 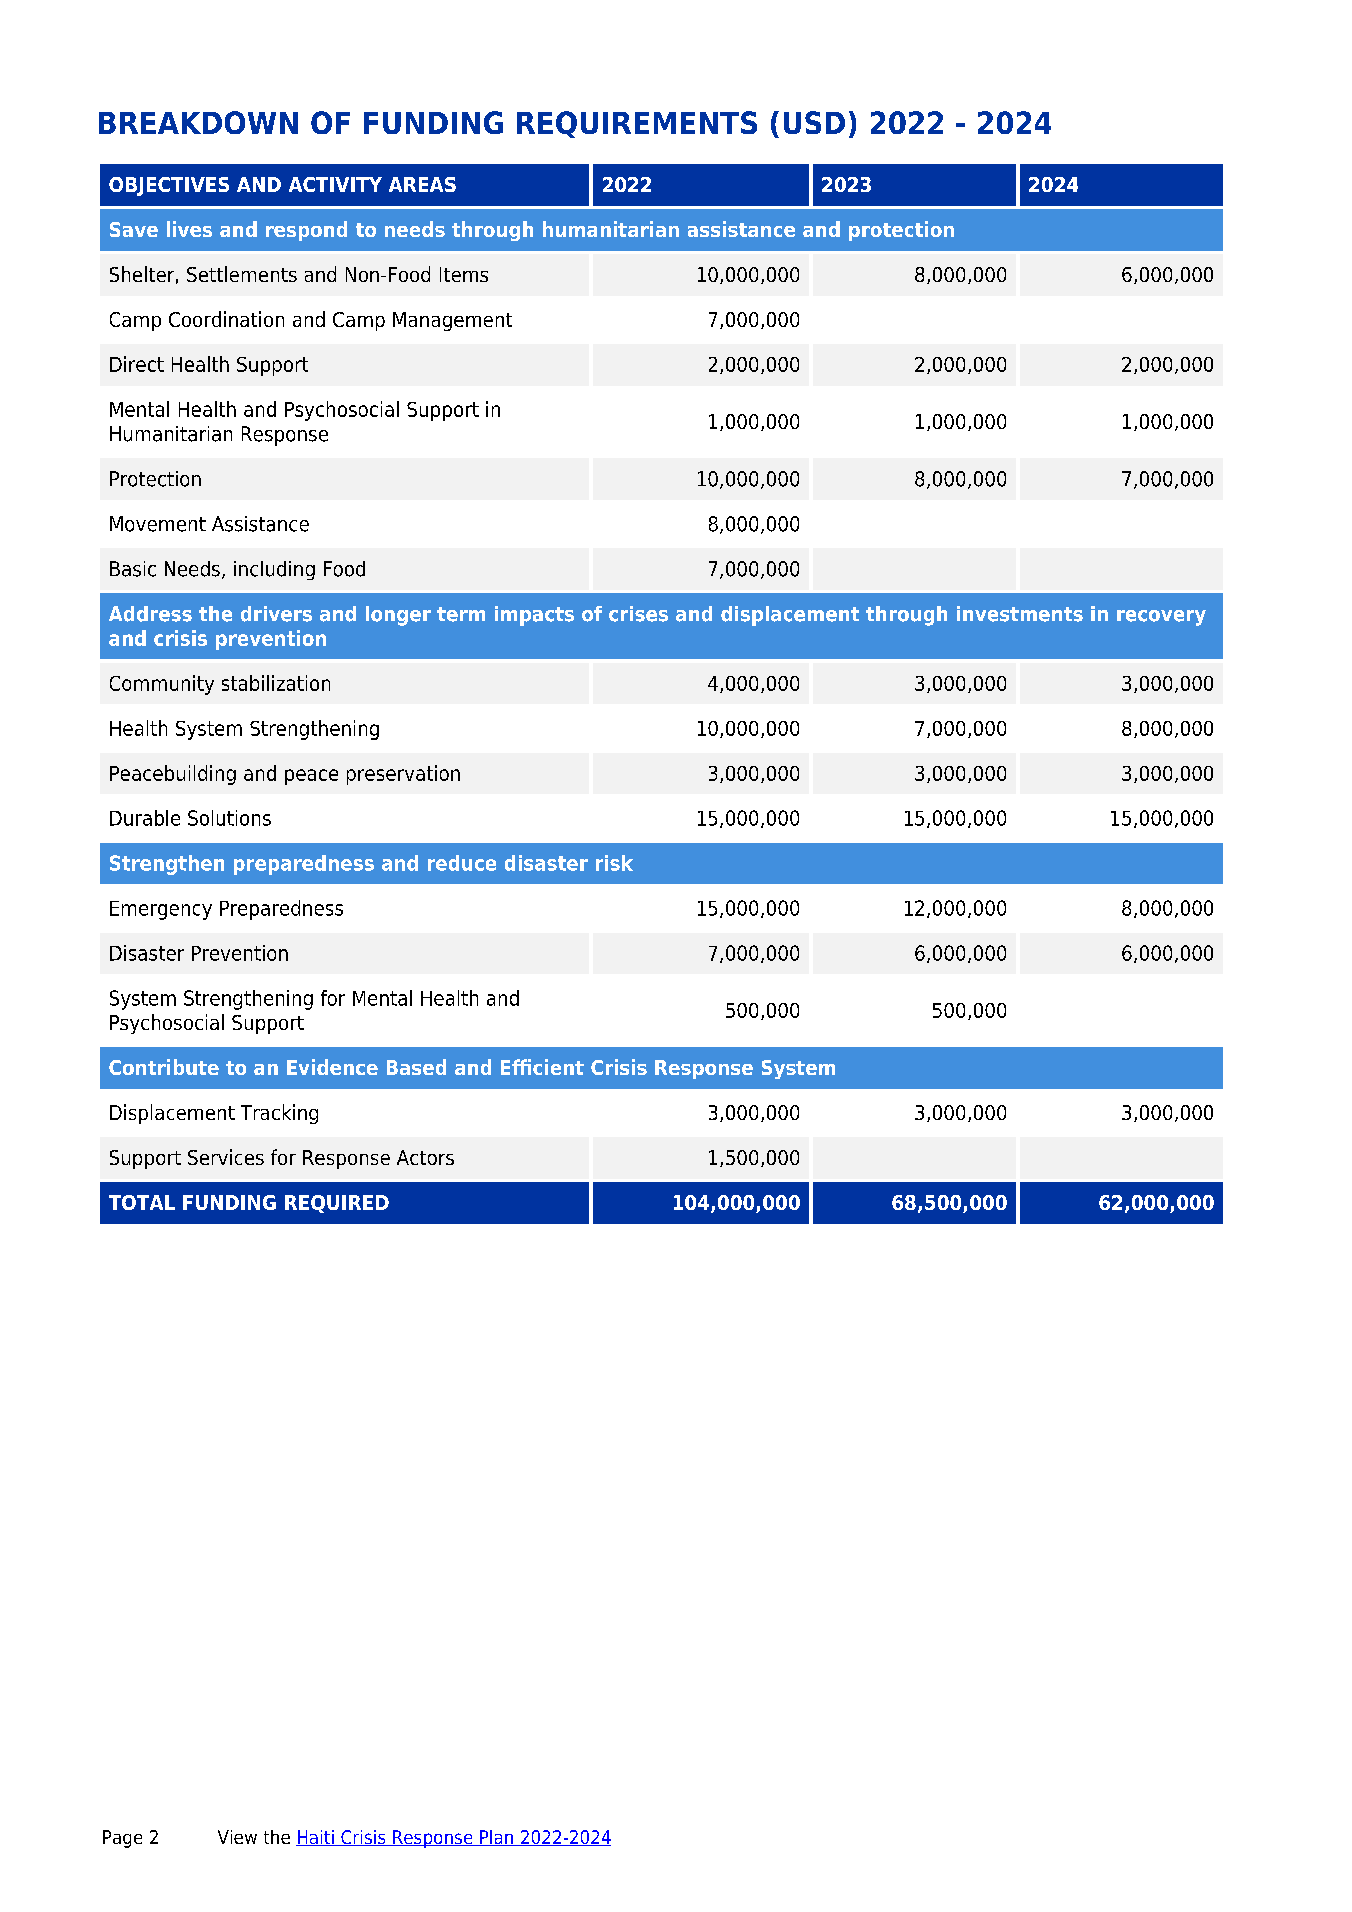 I want to click on Actors, so click(x=425, y=1157).
